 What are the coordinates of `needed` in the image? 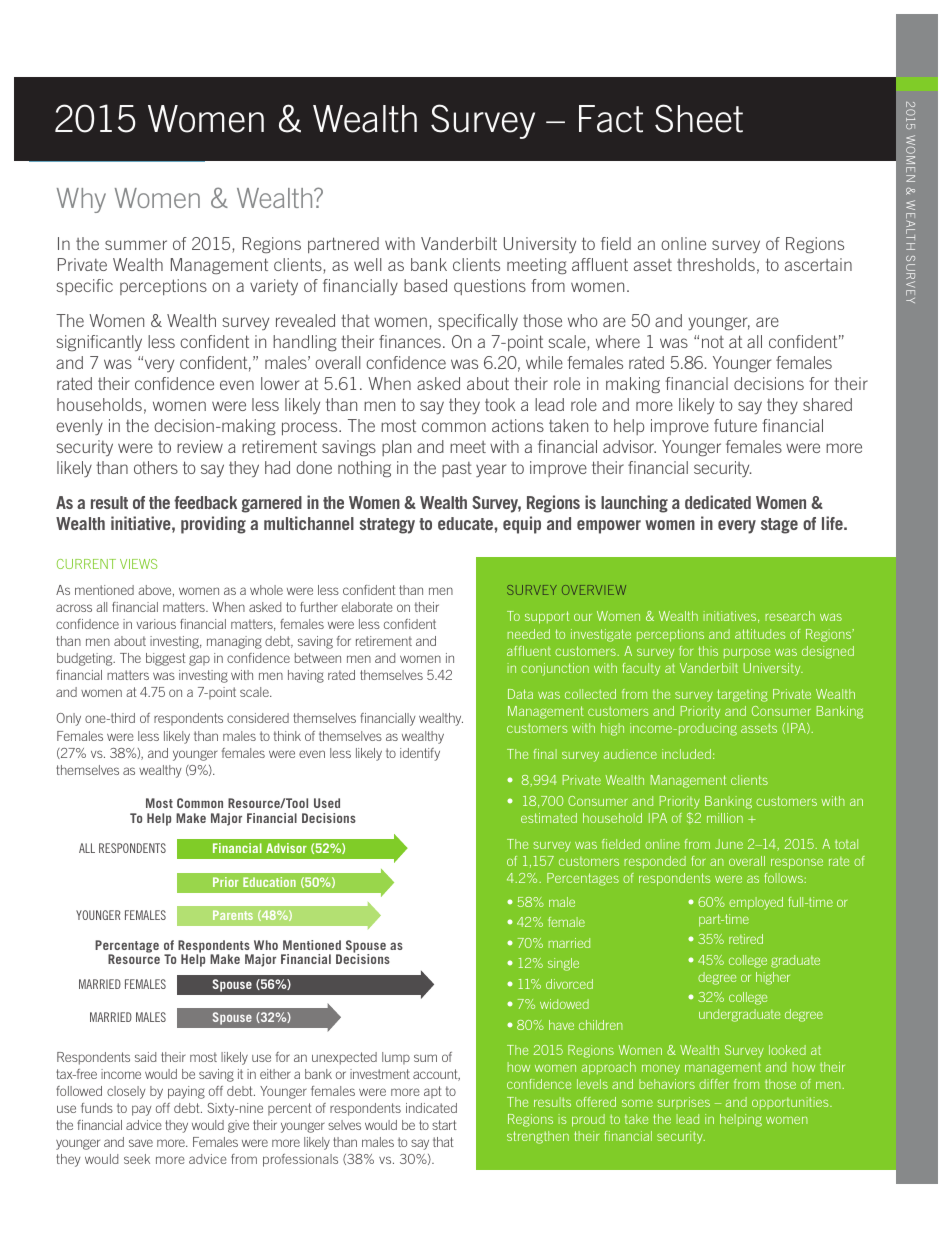 It's located at (529, 634).
